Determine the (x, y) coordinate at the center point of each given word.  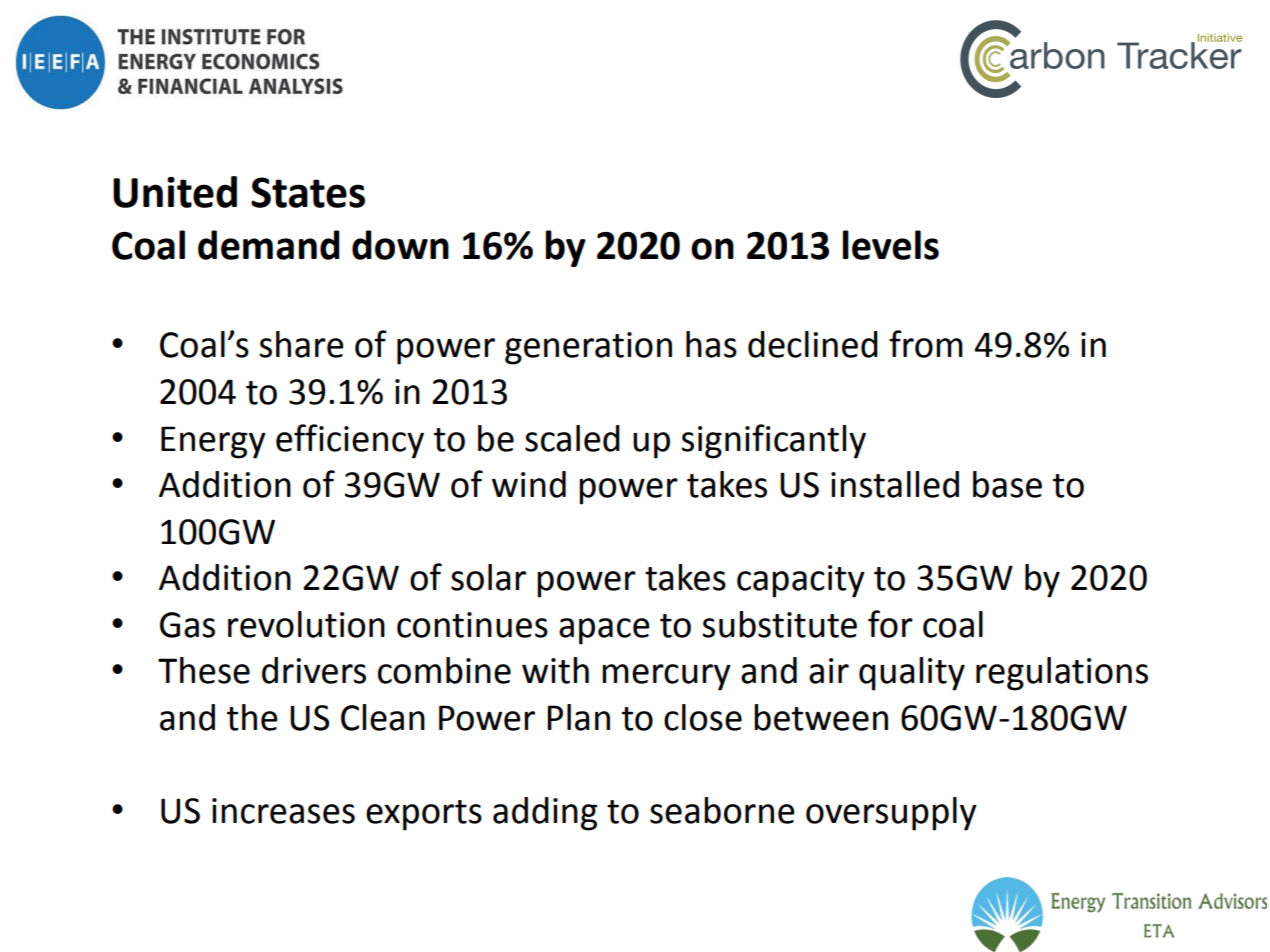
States (308, 192)
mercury (666, 677)
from (926, 344)
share (301, 344)
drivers (314, 670)
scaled (572, 438)
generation (588, 348)
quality (912, 674)
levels (891, 245)
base (1007, 484)
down (400, 245)
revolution (306, 624)
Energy (213, 442)
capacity (801, 581)
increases (283, 811)
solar (488, 577)
